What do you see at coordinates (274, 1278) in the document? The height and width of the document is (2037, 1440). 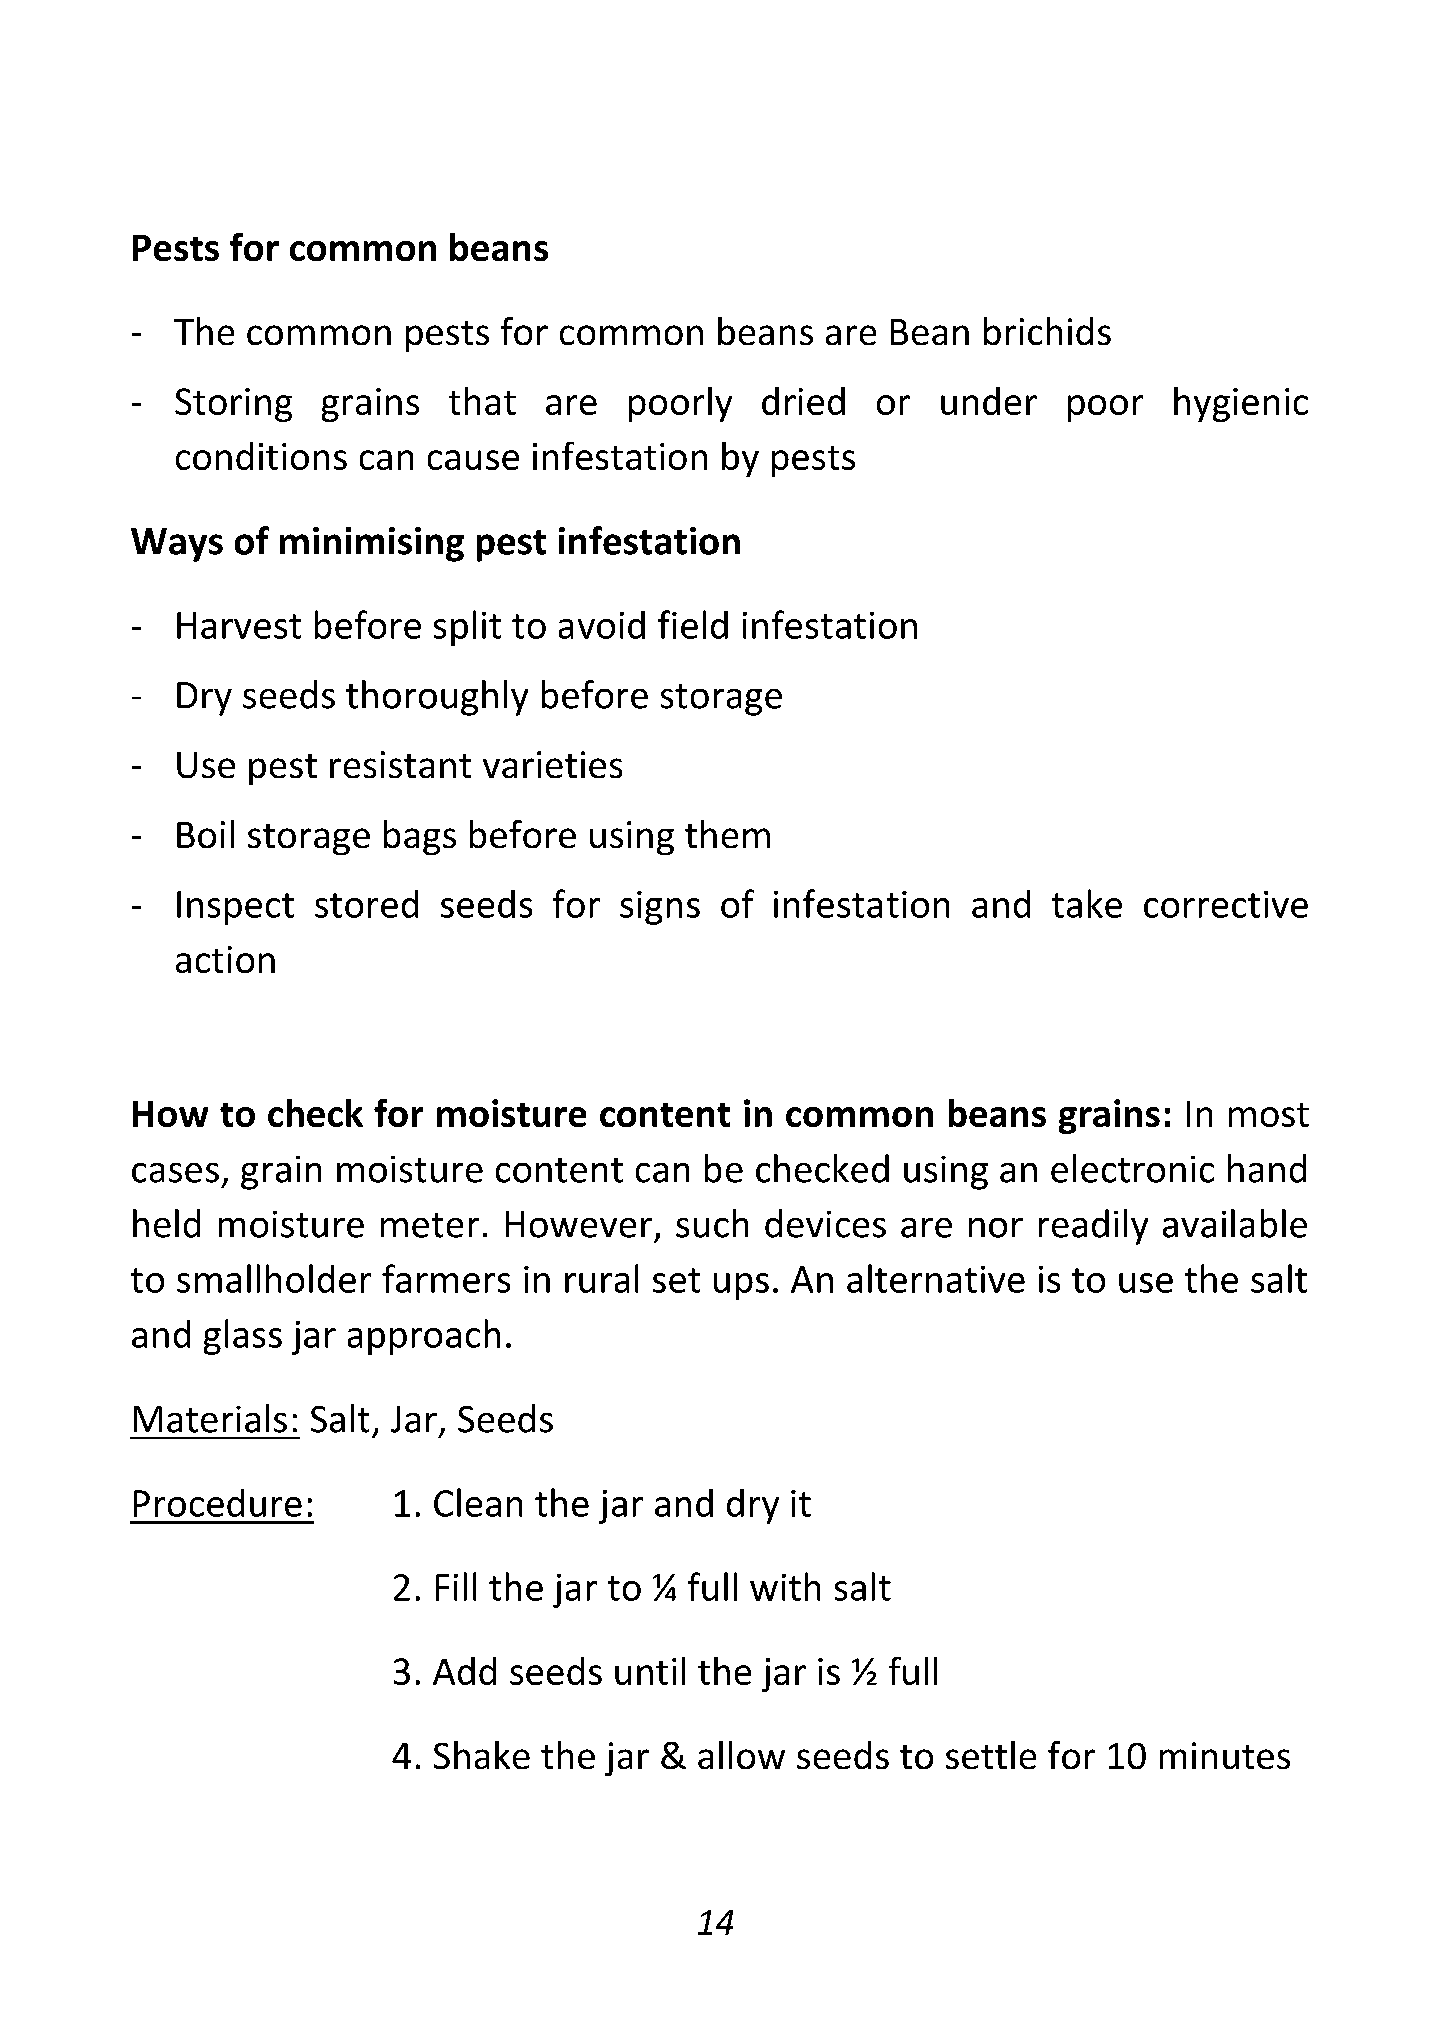 I see `smallholder` at bounding box center [274, 1278].
